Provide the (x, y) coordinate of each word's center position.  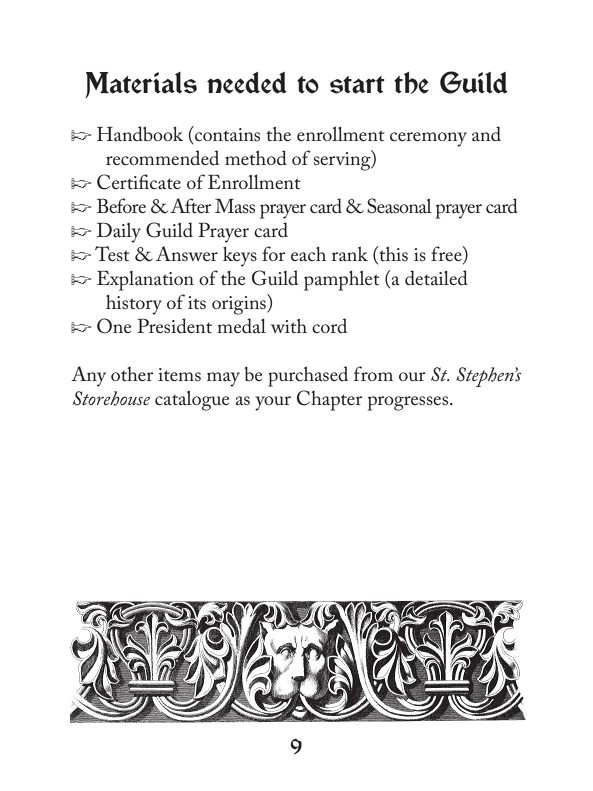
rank (350, 253)
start (357, 85)
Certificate (139, 182)
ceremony (428, 139)
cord (329, 325)
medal (241, 325)
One (114, 326)
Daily (119, 232)
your (273, 403)
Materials (141, 85)
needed (247, 83)
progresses (409, 403)
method (256, 158)
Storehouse (111, 398)
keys (240, 256)
